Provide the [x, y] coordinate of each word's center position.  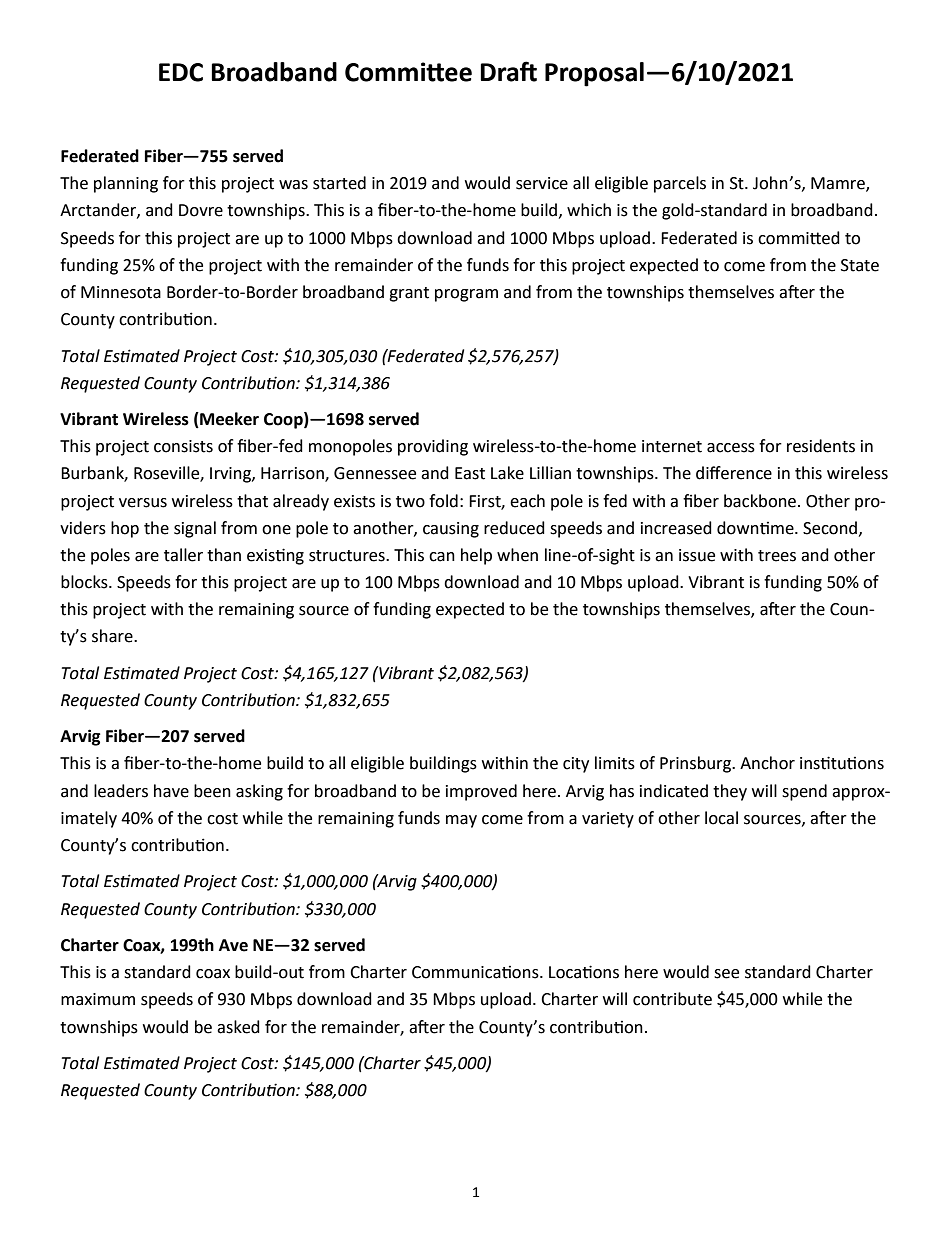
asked [238, 1027]
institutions [842, 763]
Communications [476, 972]
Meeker [228, 420]
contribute [672, 999]
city [576, 765]
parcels [680, 184]
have [171, 791]
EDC [181, 72]
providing [433, 447]
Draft [508, 71]
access [731, 448]
